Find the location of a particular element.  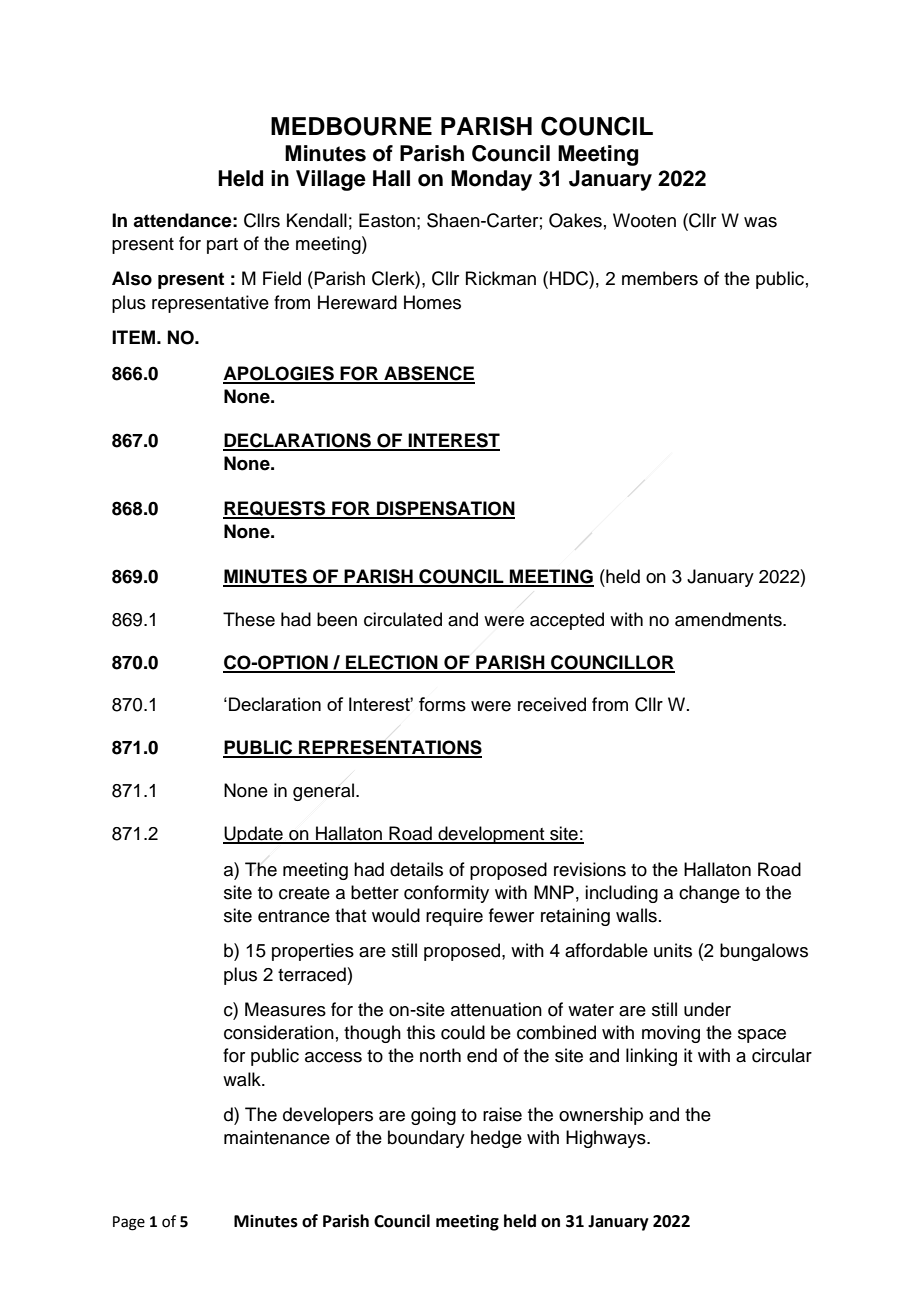

part is located at coordinates (222, 246).
